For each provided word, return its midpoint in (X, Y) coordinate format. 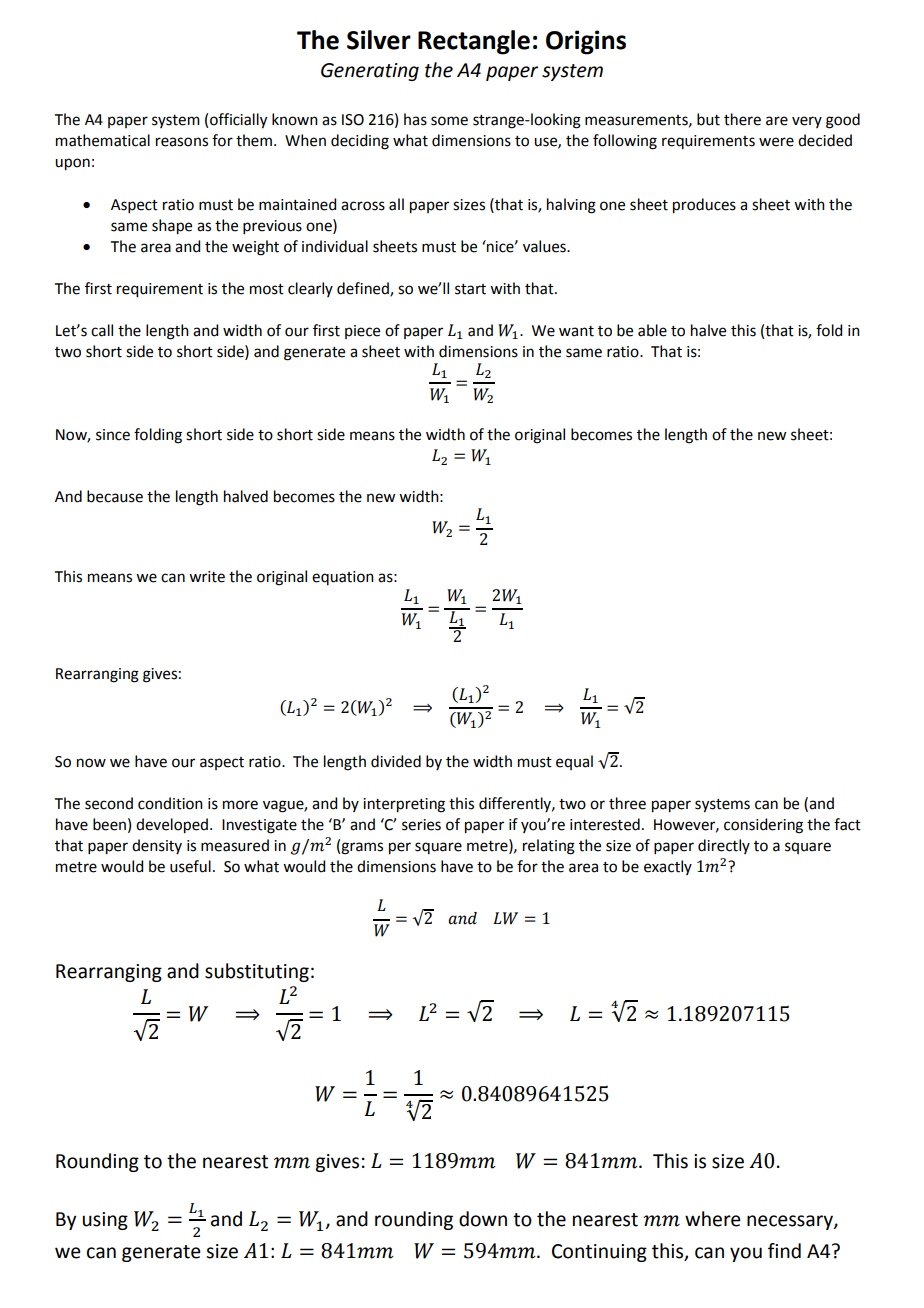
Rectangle (474, 42)
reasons (182, 142)
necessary (791, 1222)
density (157, 846)
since (113, 435)
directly (724, 846)
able (652, 330)
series (421, 825)
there (742, 119)
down (483, 1219)
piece (362, 332)
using (105, 1221)
